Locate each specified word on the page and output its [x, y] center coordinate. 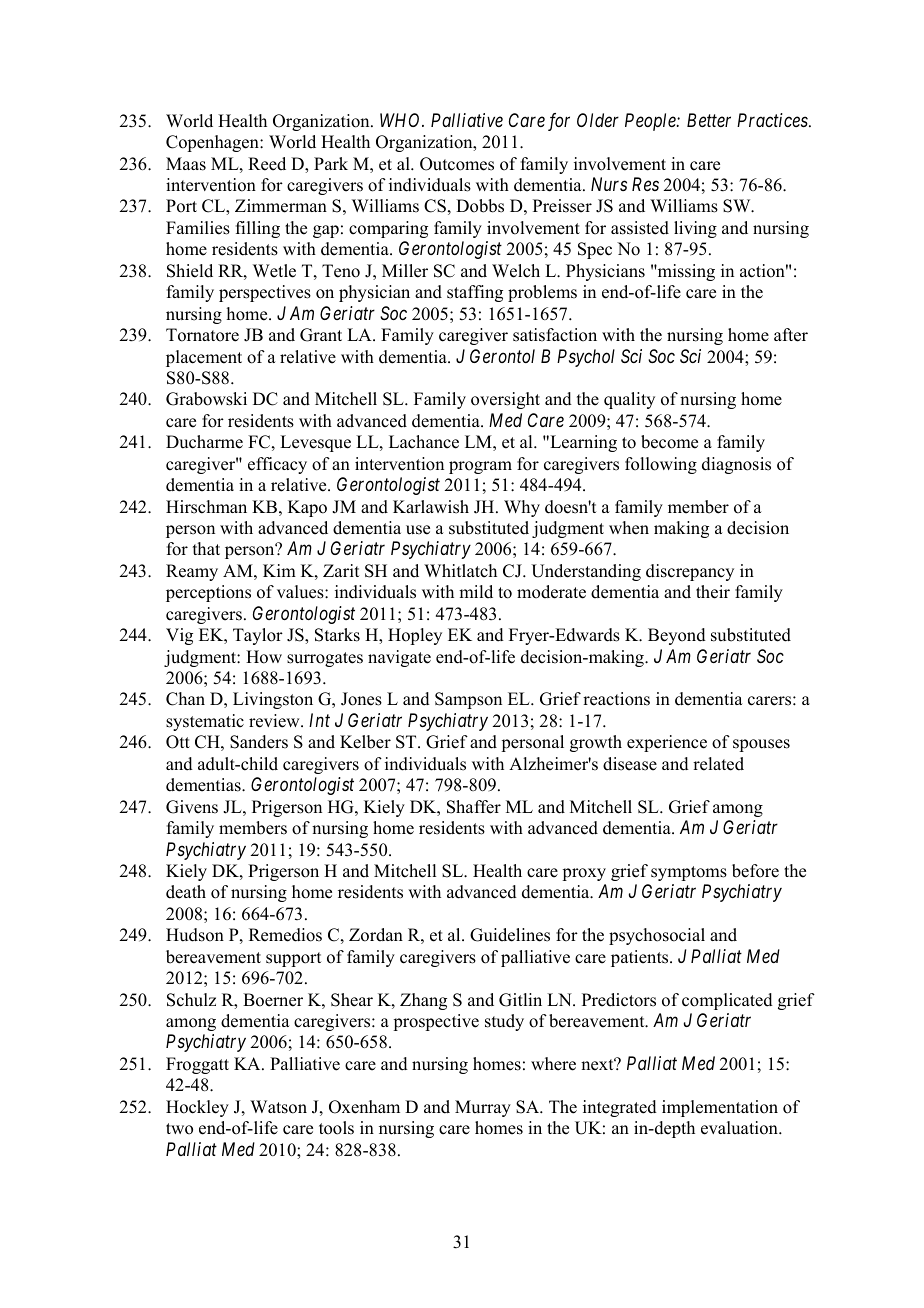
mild [476, 592]
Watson [278, 1107]
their [713, 592]
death [186, 892]
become [669, 442]
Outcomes [457, 164]
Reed [267, 164]
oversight [505, 400]
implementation [720, 1108]
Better [709, 120]
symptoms [689, 873]
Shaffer [474, 807]
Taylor [258, 636]
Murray [483, 1108]
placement [204, 358]
